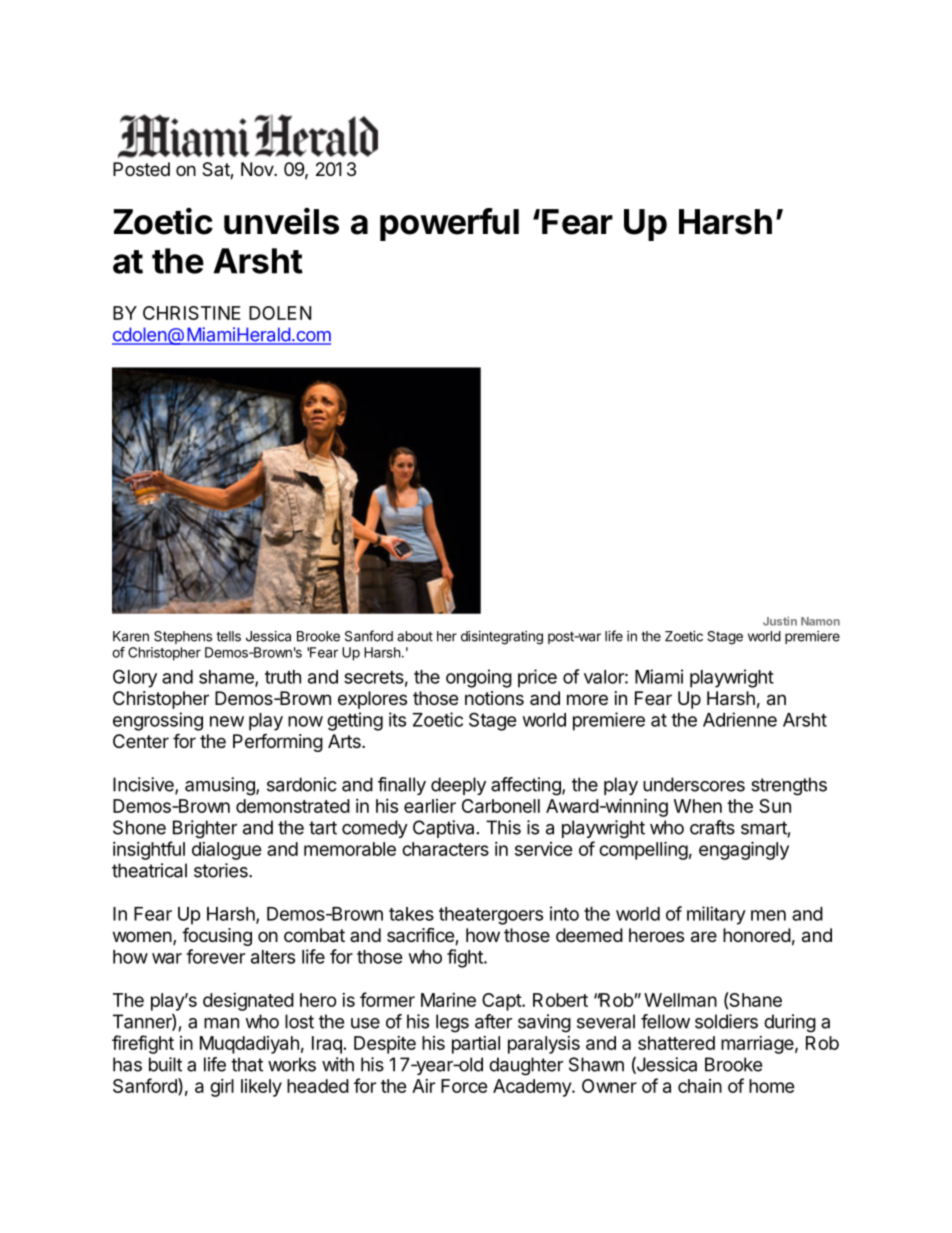 The width and height of the image is (952, 1233). What do you see at coordinates (221, 786) in the image?
I see `amusing` at bounding box center [221, 786].
